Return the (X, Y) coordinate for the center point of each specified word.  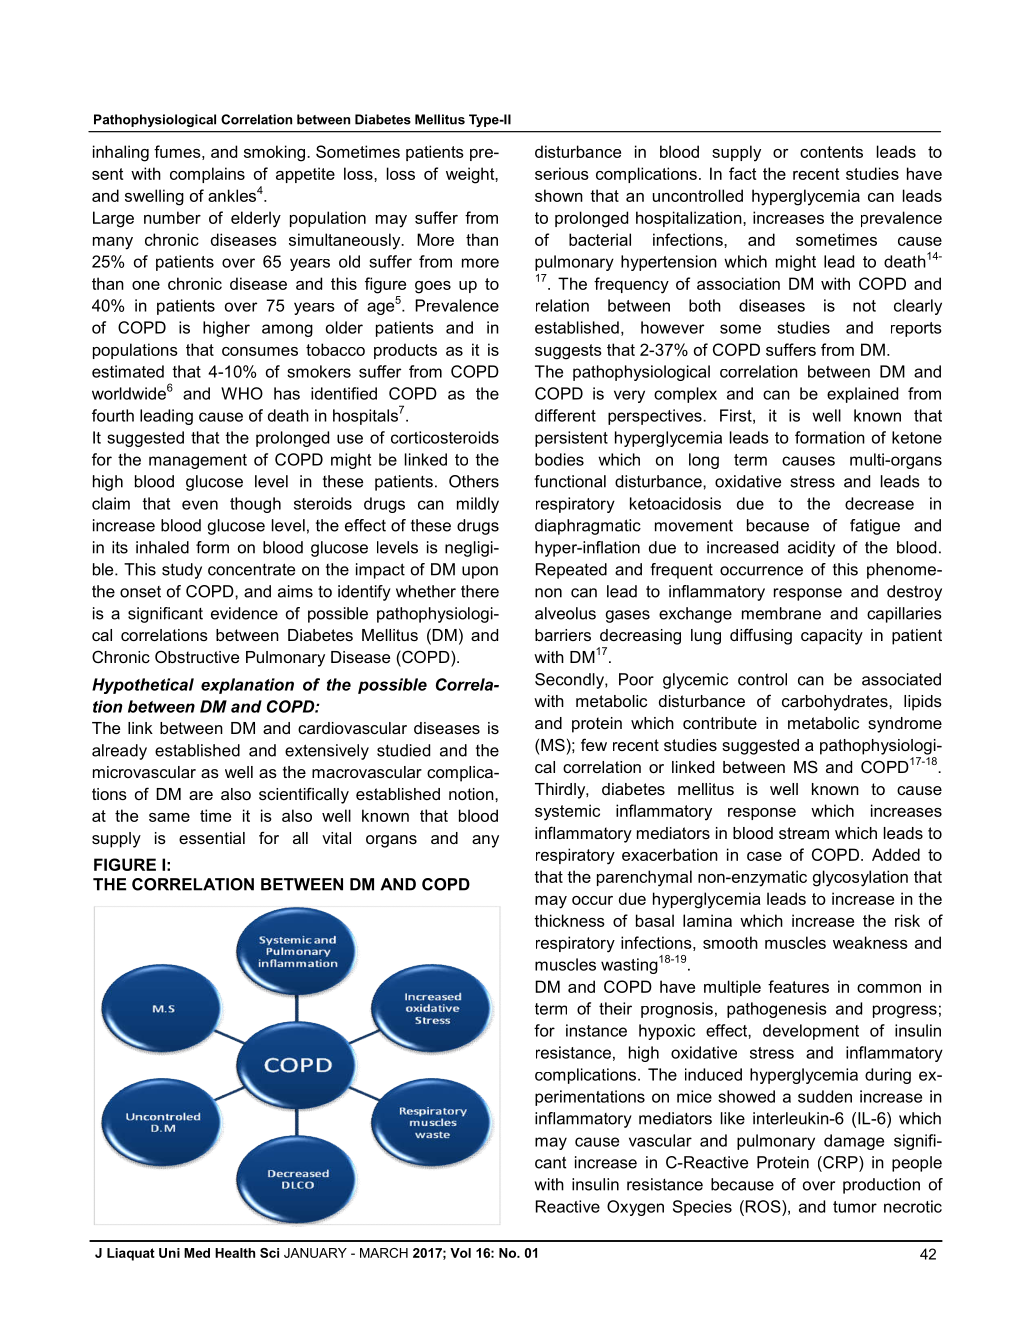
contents (831, 152)
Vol (460, 1253)
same (169, 817)
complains (207, 175)
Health (235, 1253)
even (200, 505)
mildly (478, 505)
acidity (811, 549)
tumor (855, 1207)
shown (559, 195)
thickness (569, 920)
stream (804, 833)
